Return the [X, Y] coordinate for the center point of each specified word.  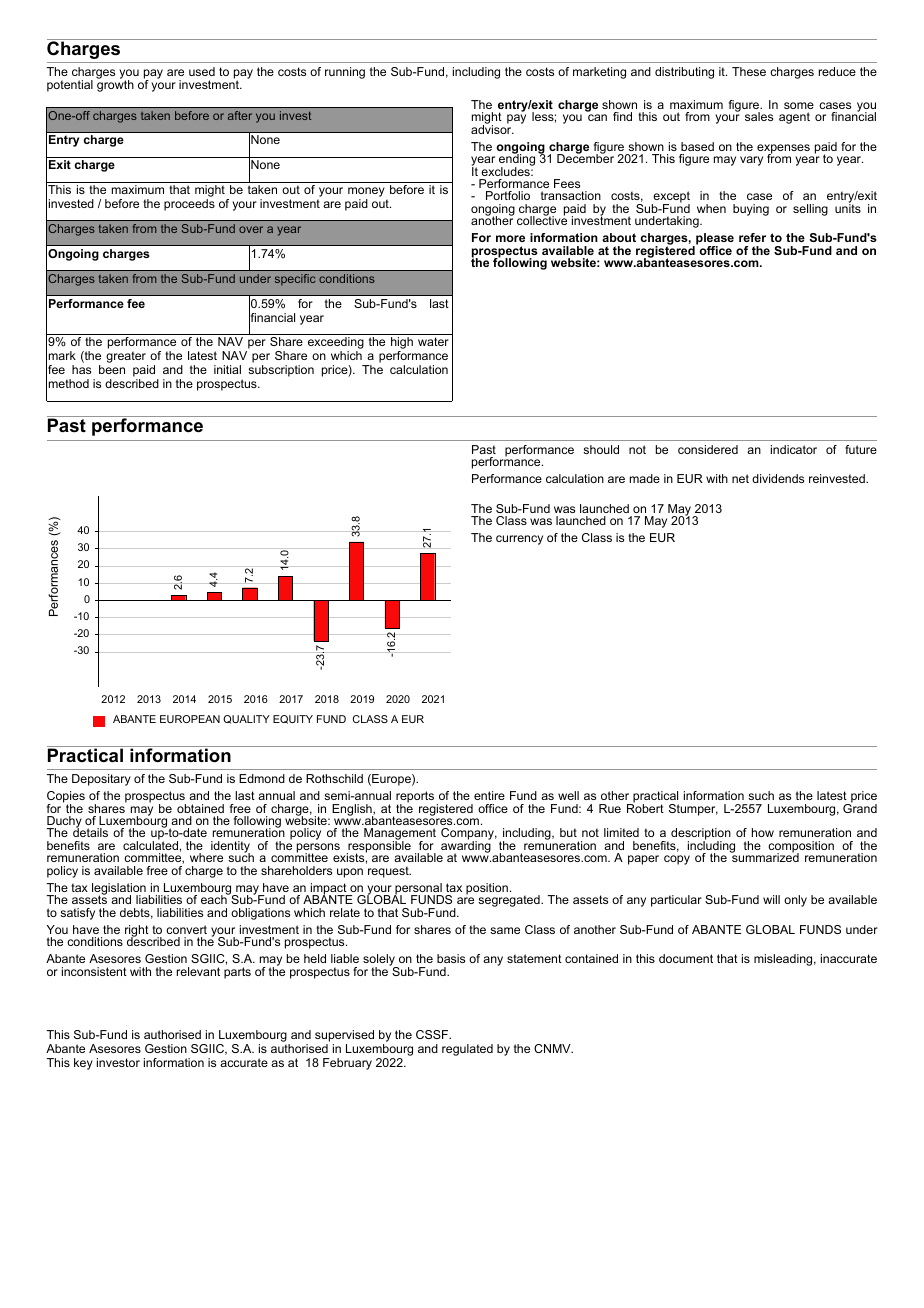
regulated [467, 1050]
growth [115, 85]
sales [759, 116]
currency [519, 540]
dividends [778, 478]
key [83, 1064]
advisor [492, 128]
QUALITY [246, 719]
